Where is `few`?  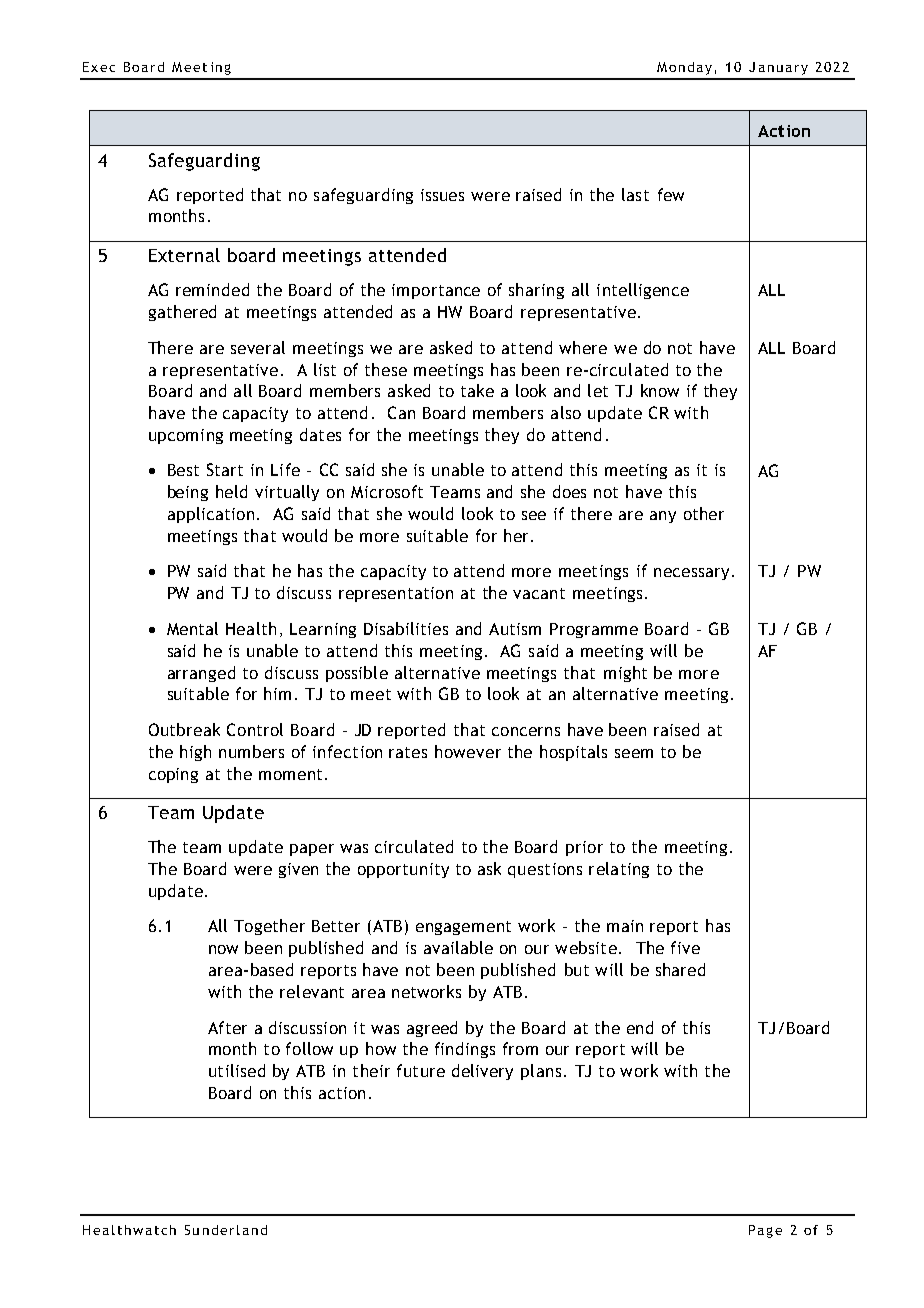
few is located at coordinates (671, 194).
